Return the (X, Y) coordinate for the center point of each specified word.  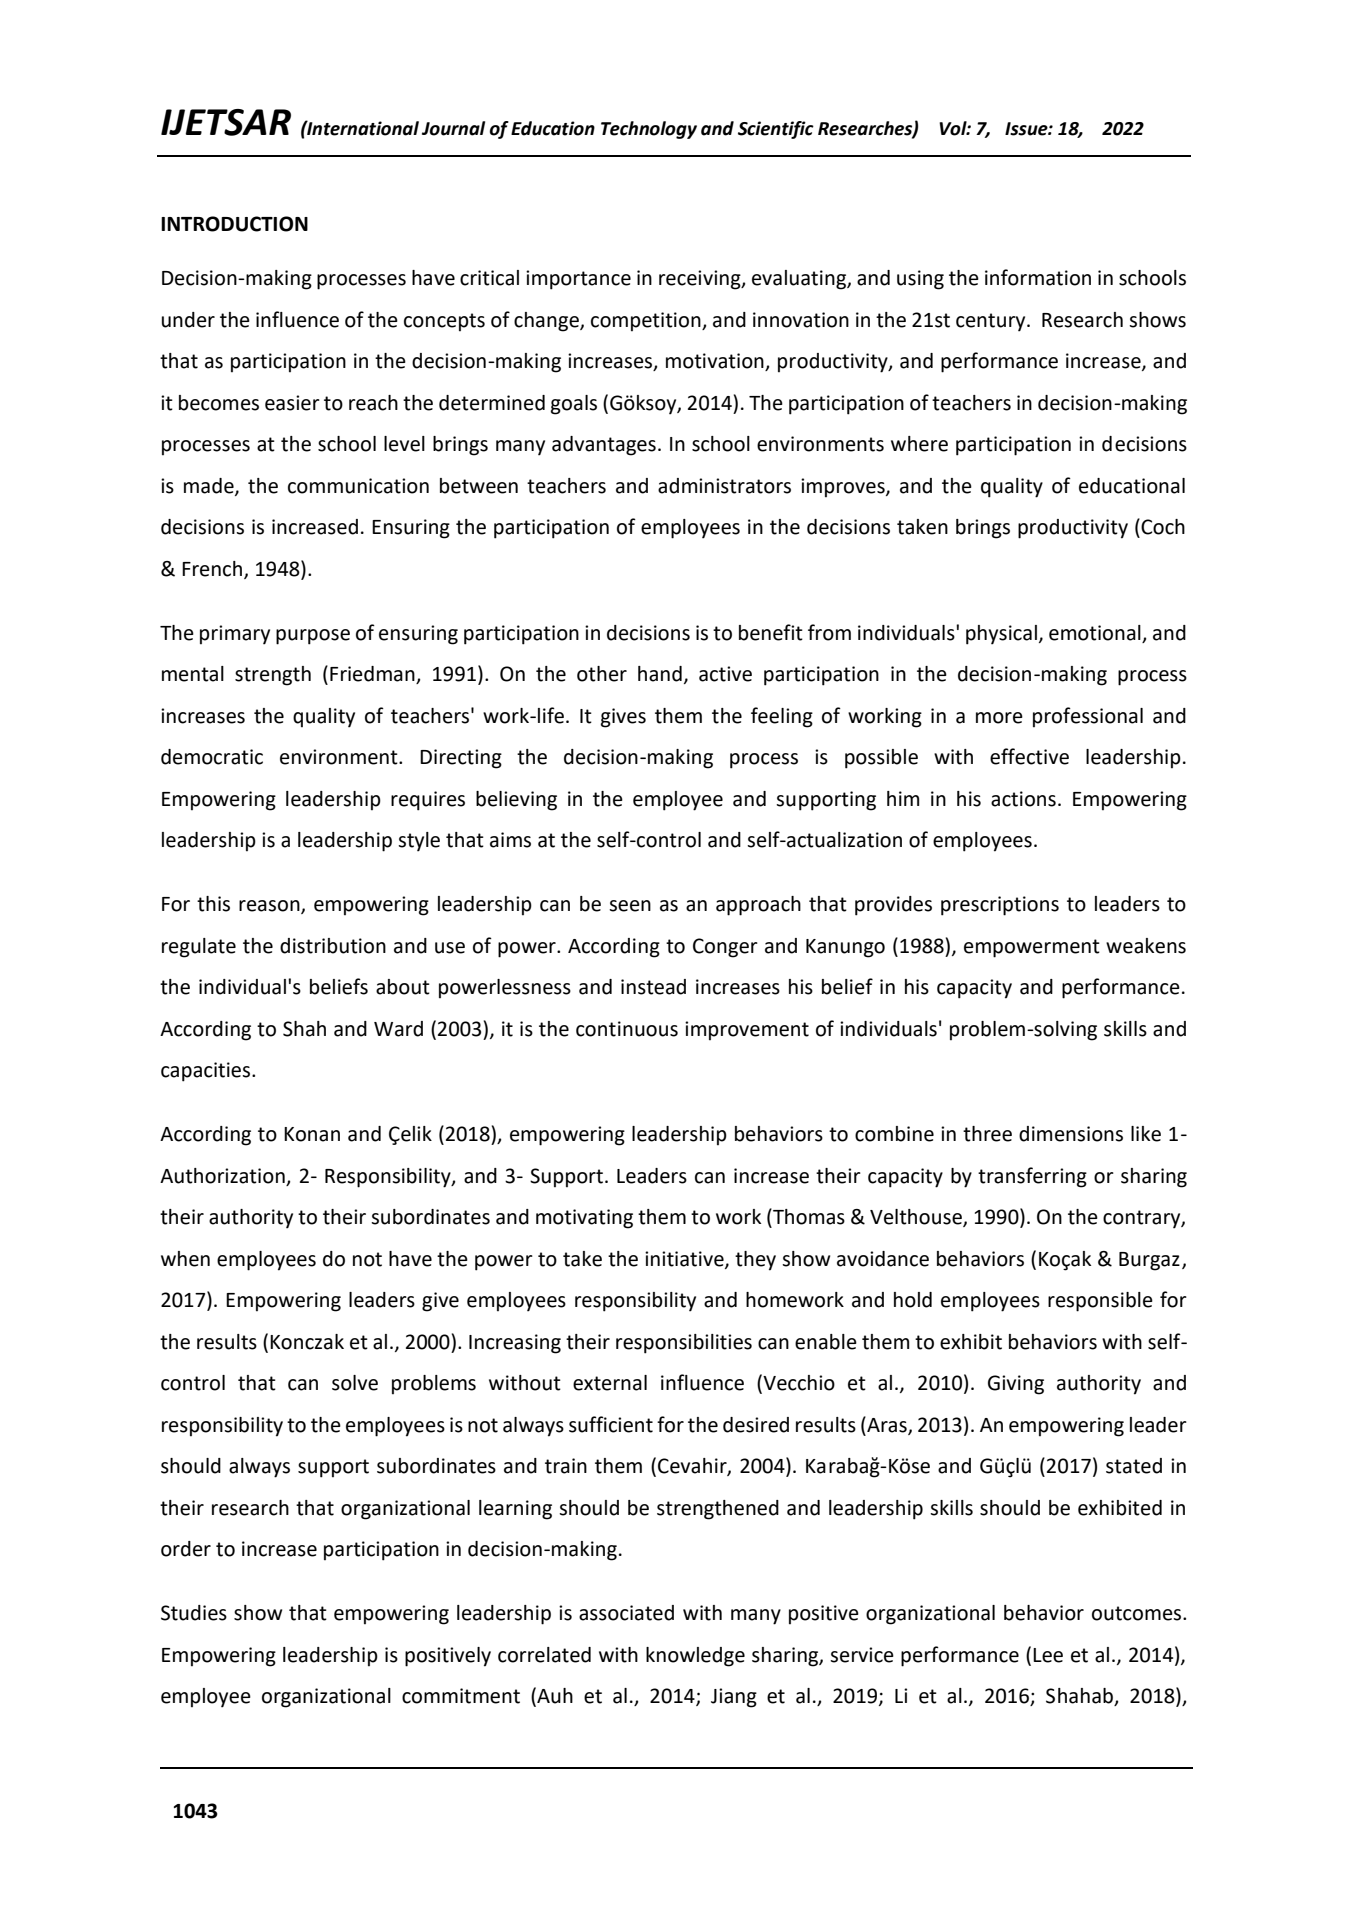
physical (1001, 635)
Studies (194, 1613)
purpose (313, 637)
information (1038, 277)
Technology (649, 130)
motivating (584, 1219)
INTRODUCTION (234, 224)
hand (660, 674)
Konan (312, 1134)
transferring (1032, 1177)
